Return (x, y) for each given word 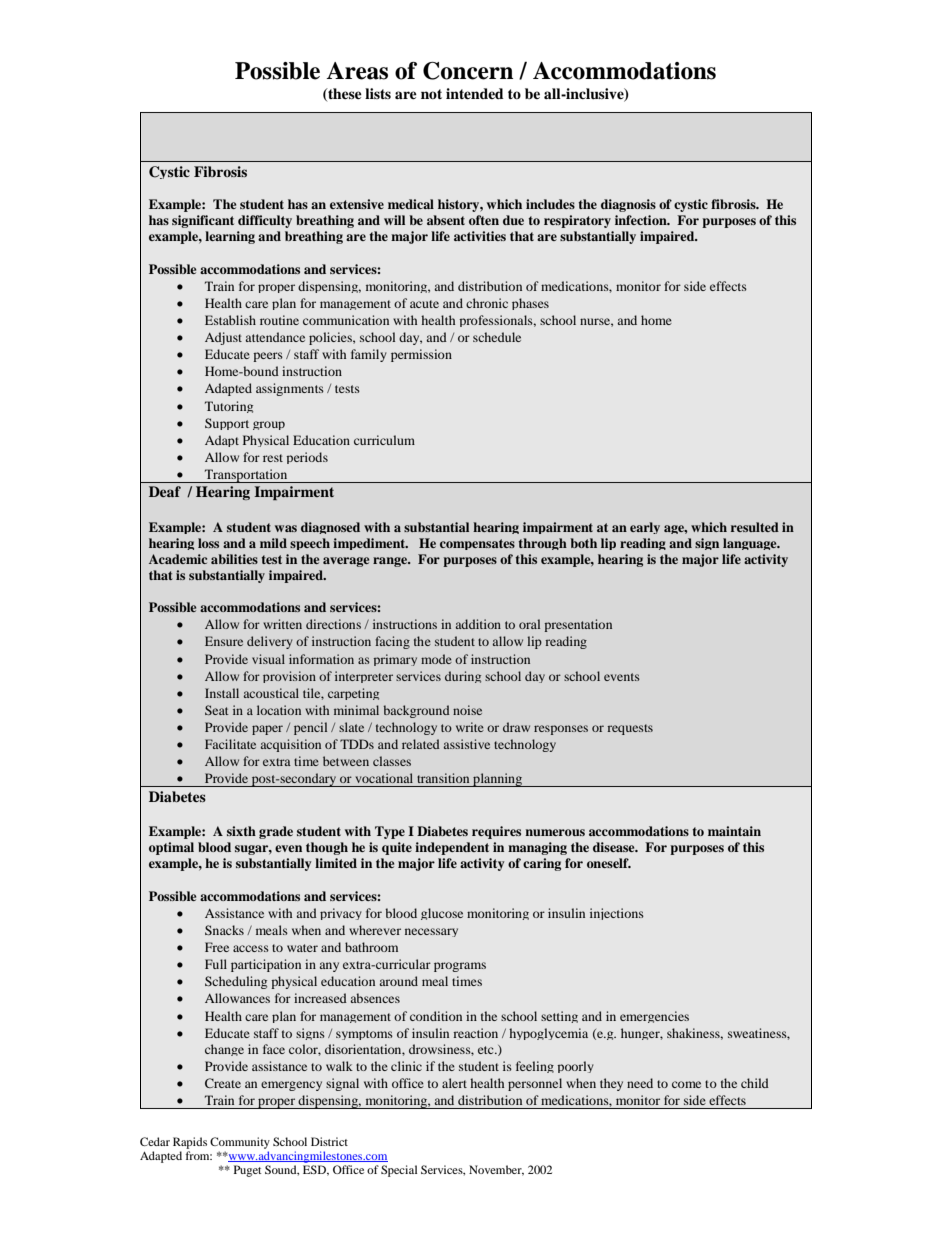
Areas (357, 71)
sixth (241, 831)
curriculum (384, 440)
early (645, 528)
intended (475, 93)
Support (227, 424)
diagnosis (628, 205)
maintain (734, 831)
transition (443, 778)
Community (240, 1143)
